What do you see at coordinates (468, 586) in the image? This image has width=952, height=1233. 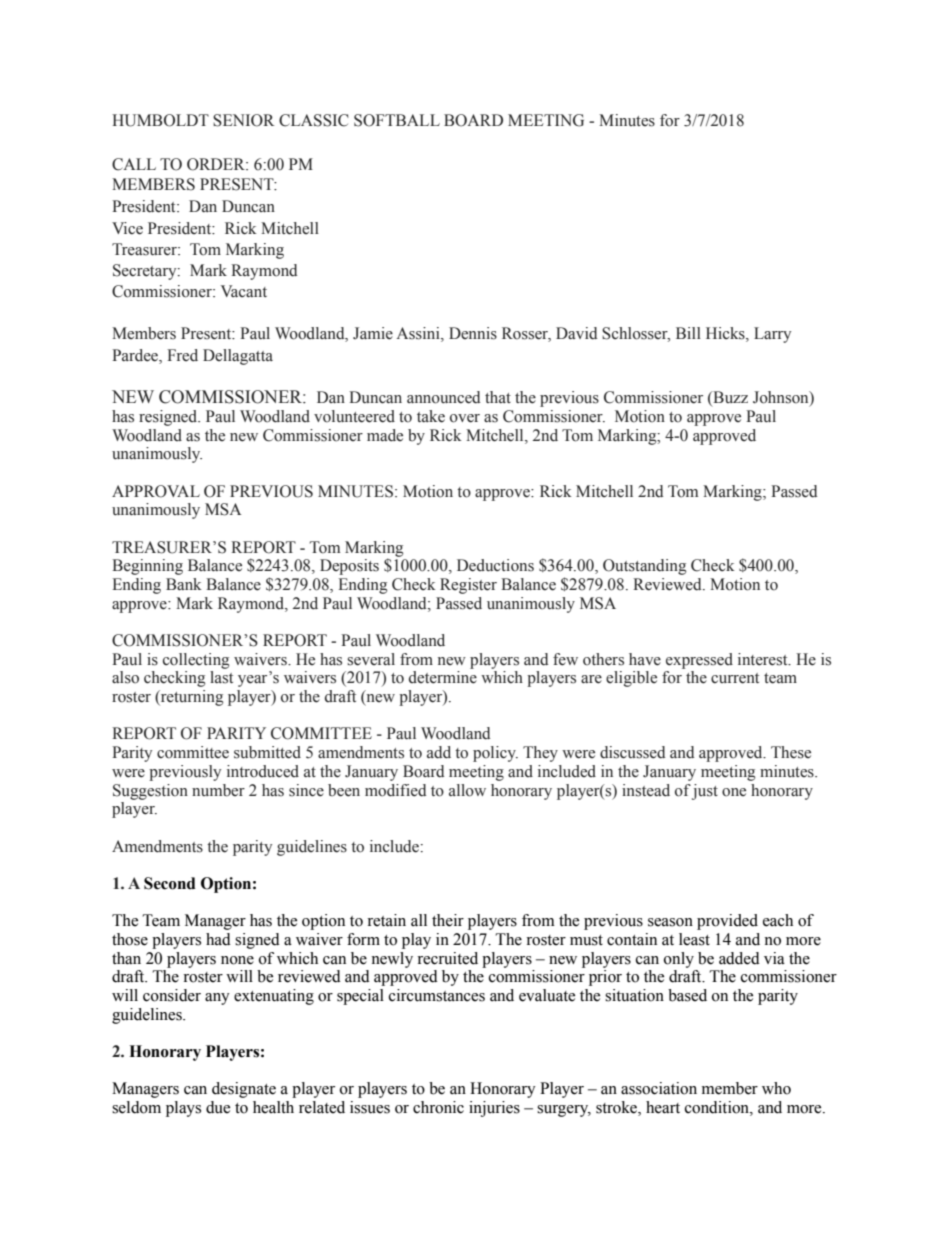 I see `Register` at bounding box center [468, 586].
